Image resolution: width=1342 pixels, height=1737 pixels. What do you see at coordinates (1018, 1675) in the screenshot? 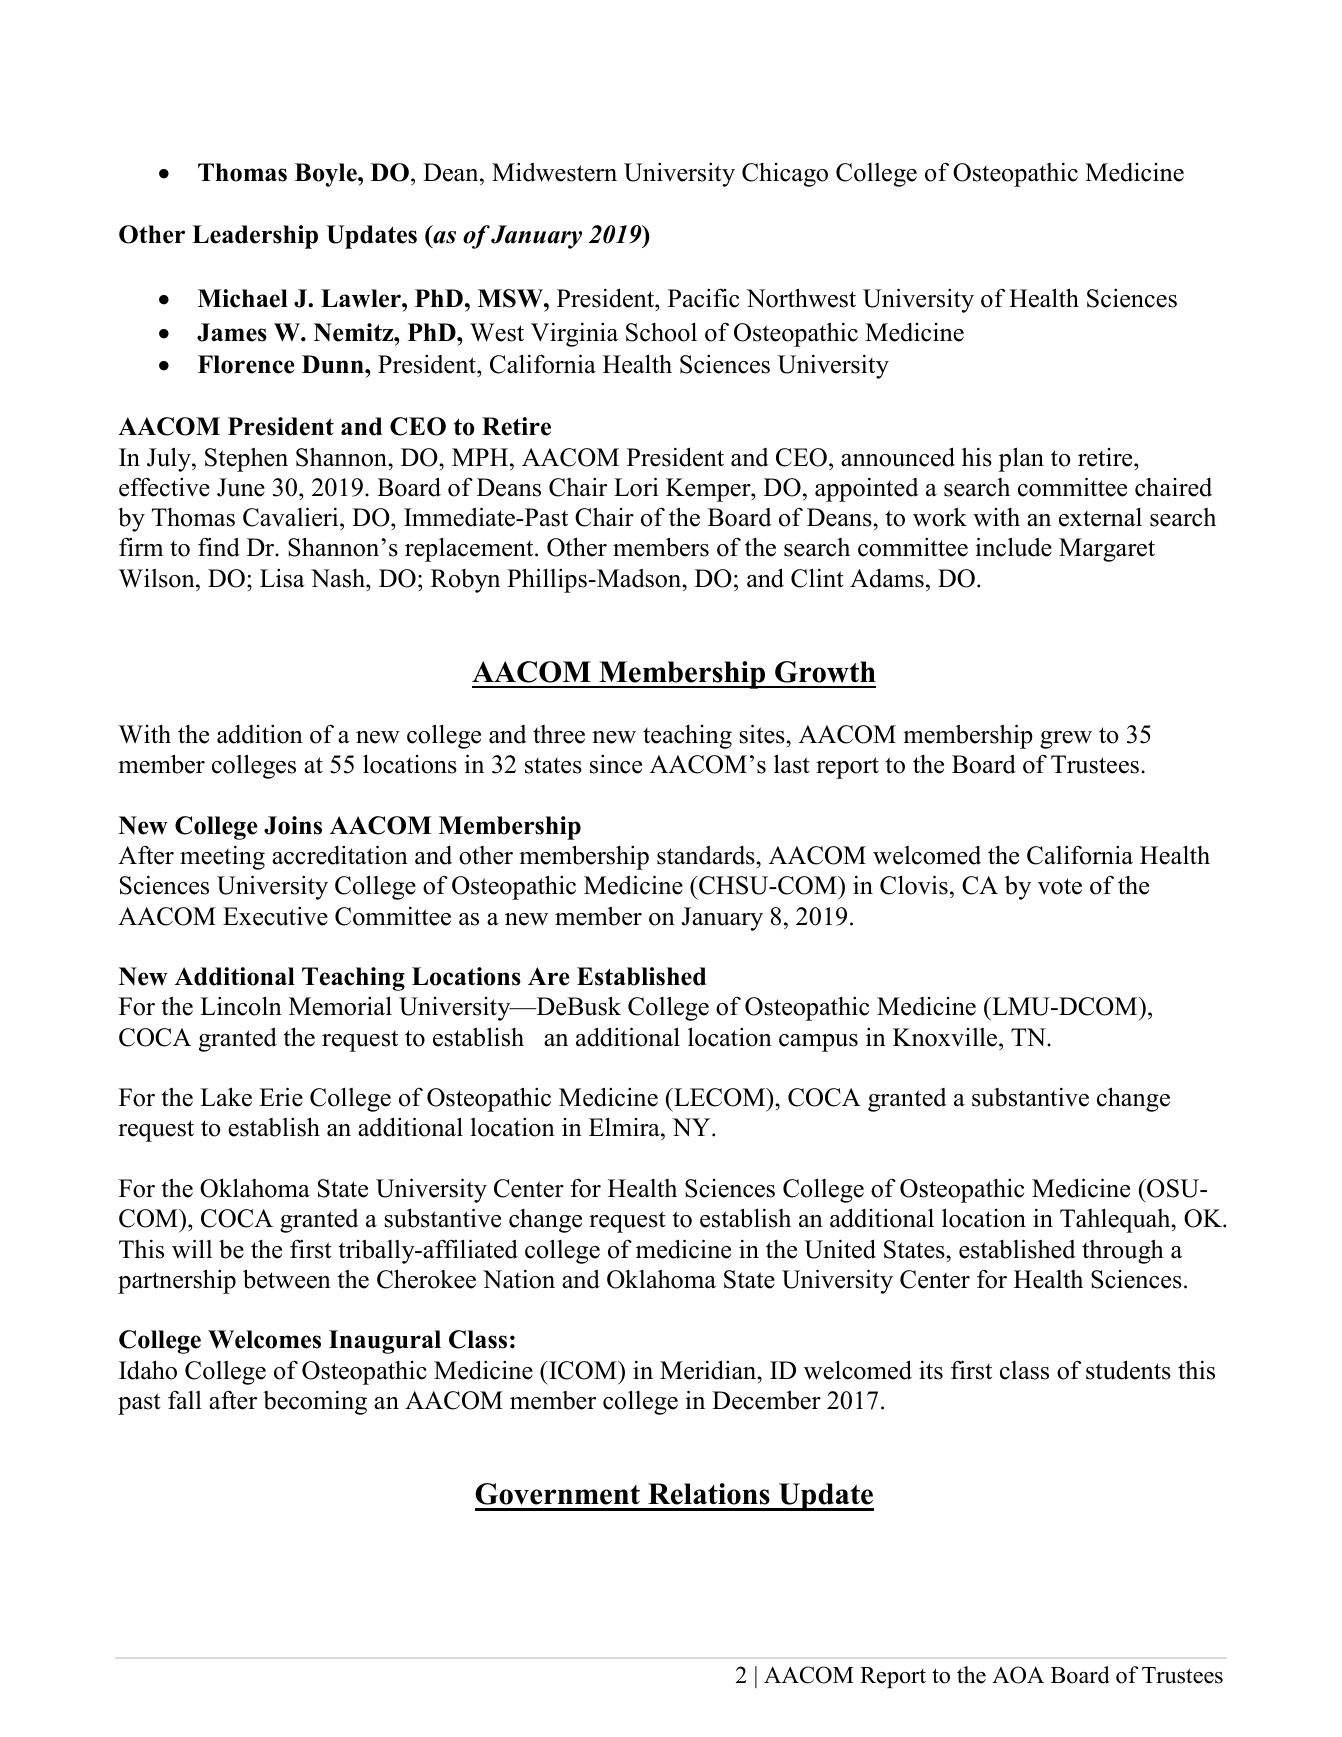
I see `AOA` at bounding box center [1018, 1675].
